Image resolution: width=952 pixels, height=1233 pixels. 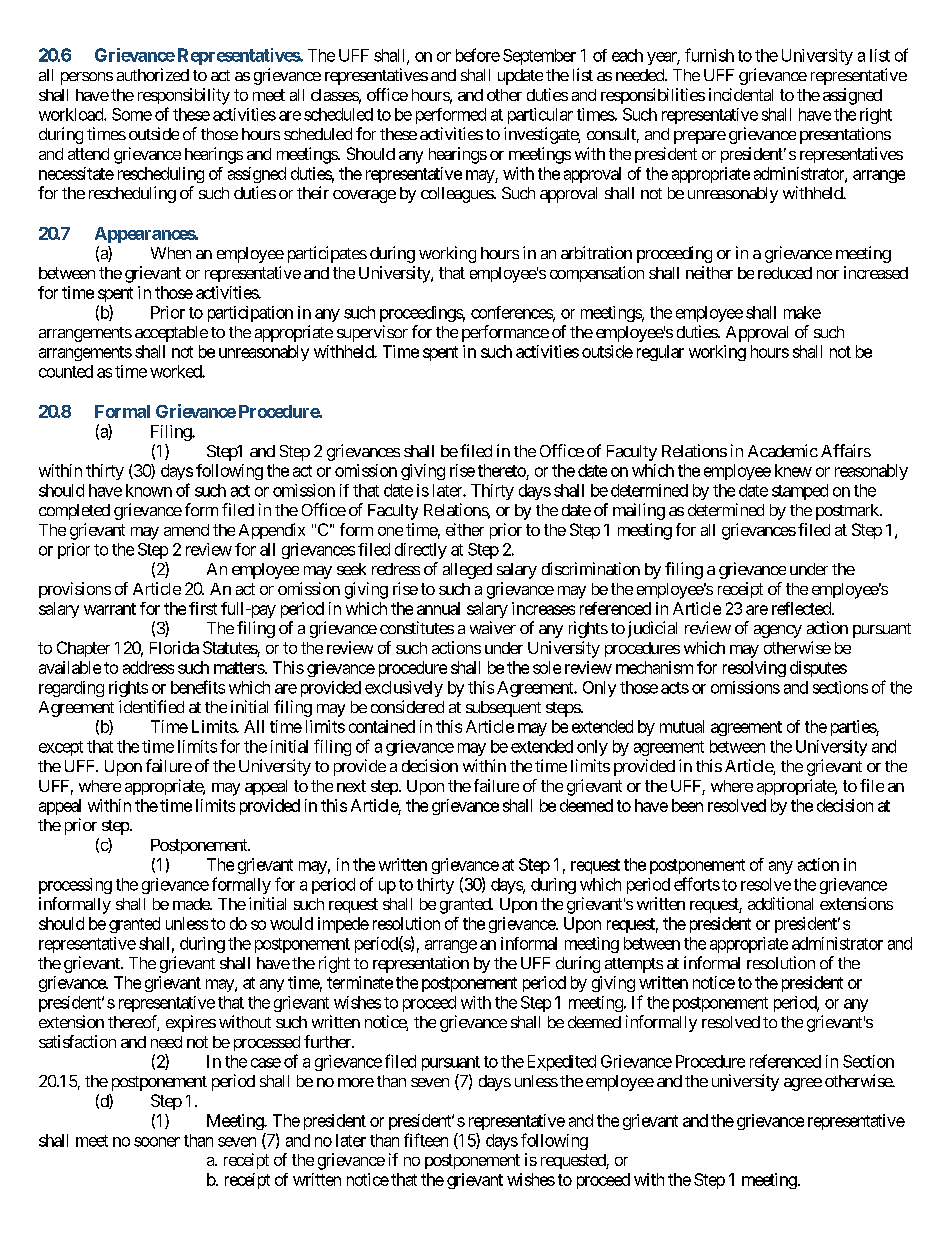 What do you see at coordinates (438, 608) in the screenshot?
I see `annual` at bounding box center [438, 608].
